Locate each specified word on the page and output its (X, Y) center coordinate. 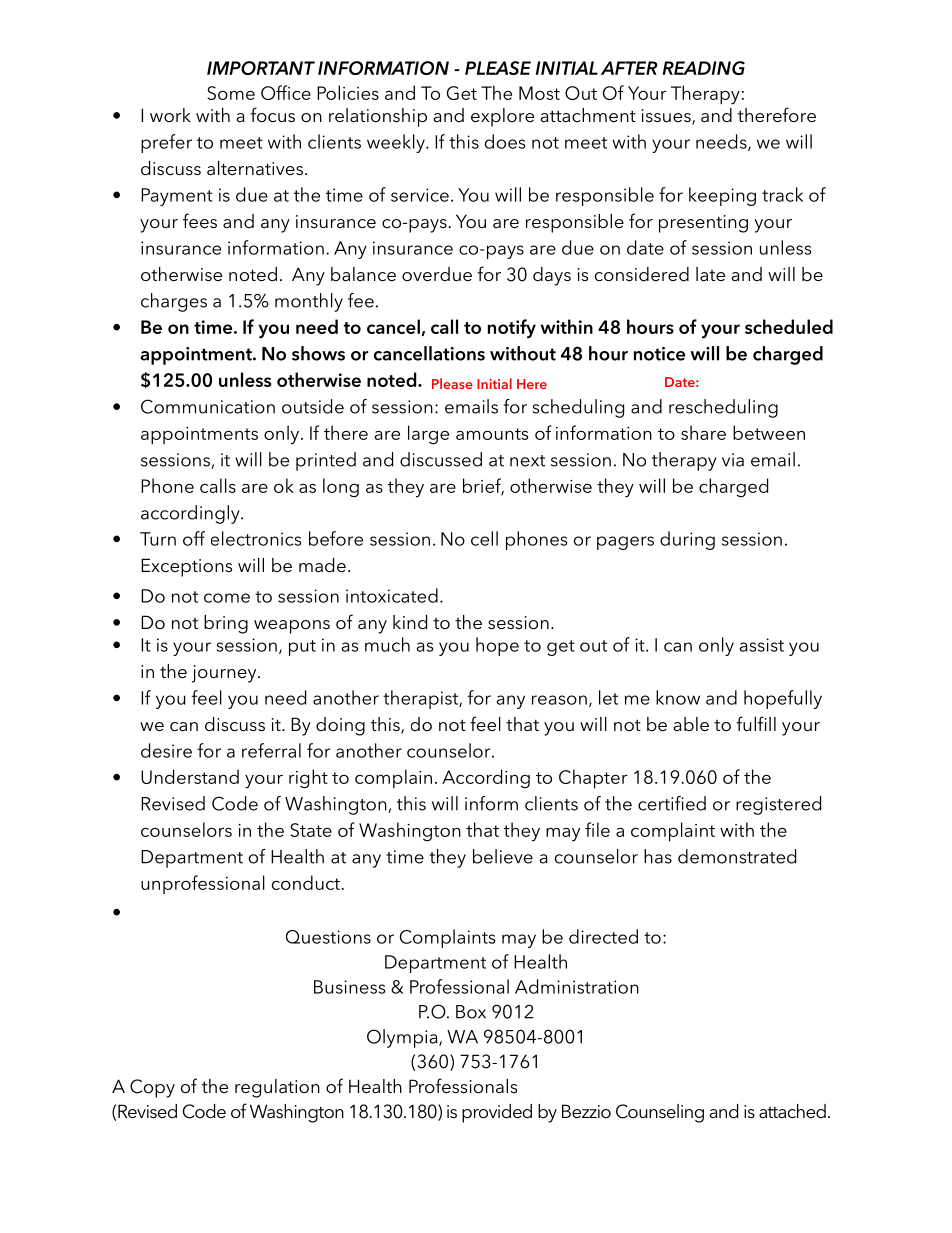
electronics (256, 538)
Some (231, 93)
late (710, 274)
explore (502, 117)
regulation (277, 1088)
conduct (307, 882)
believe (503, 856)
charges (174, 302)
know (678, 697)
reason (559, 700)
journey (225, 674)
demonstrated (737, 856)
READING (704, 68)
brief (483, 486)
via (733, 460)
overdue (437, 274)
